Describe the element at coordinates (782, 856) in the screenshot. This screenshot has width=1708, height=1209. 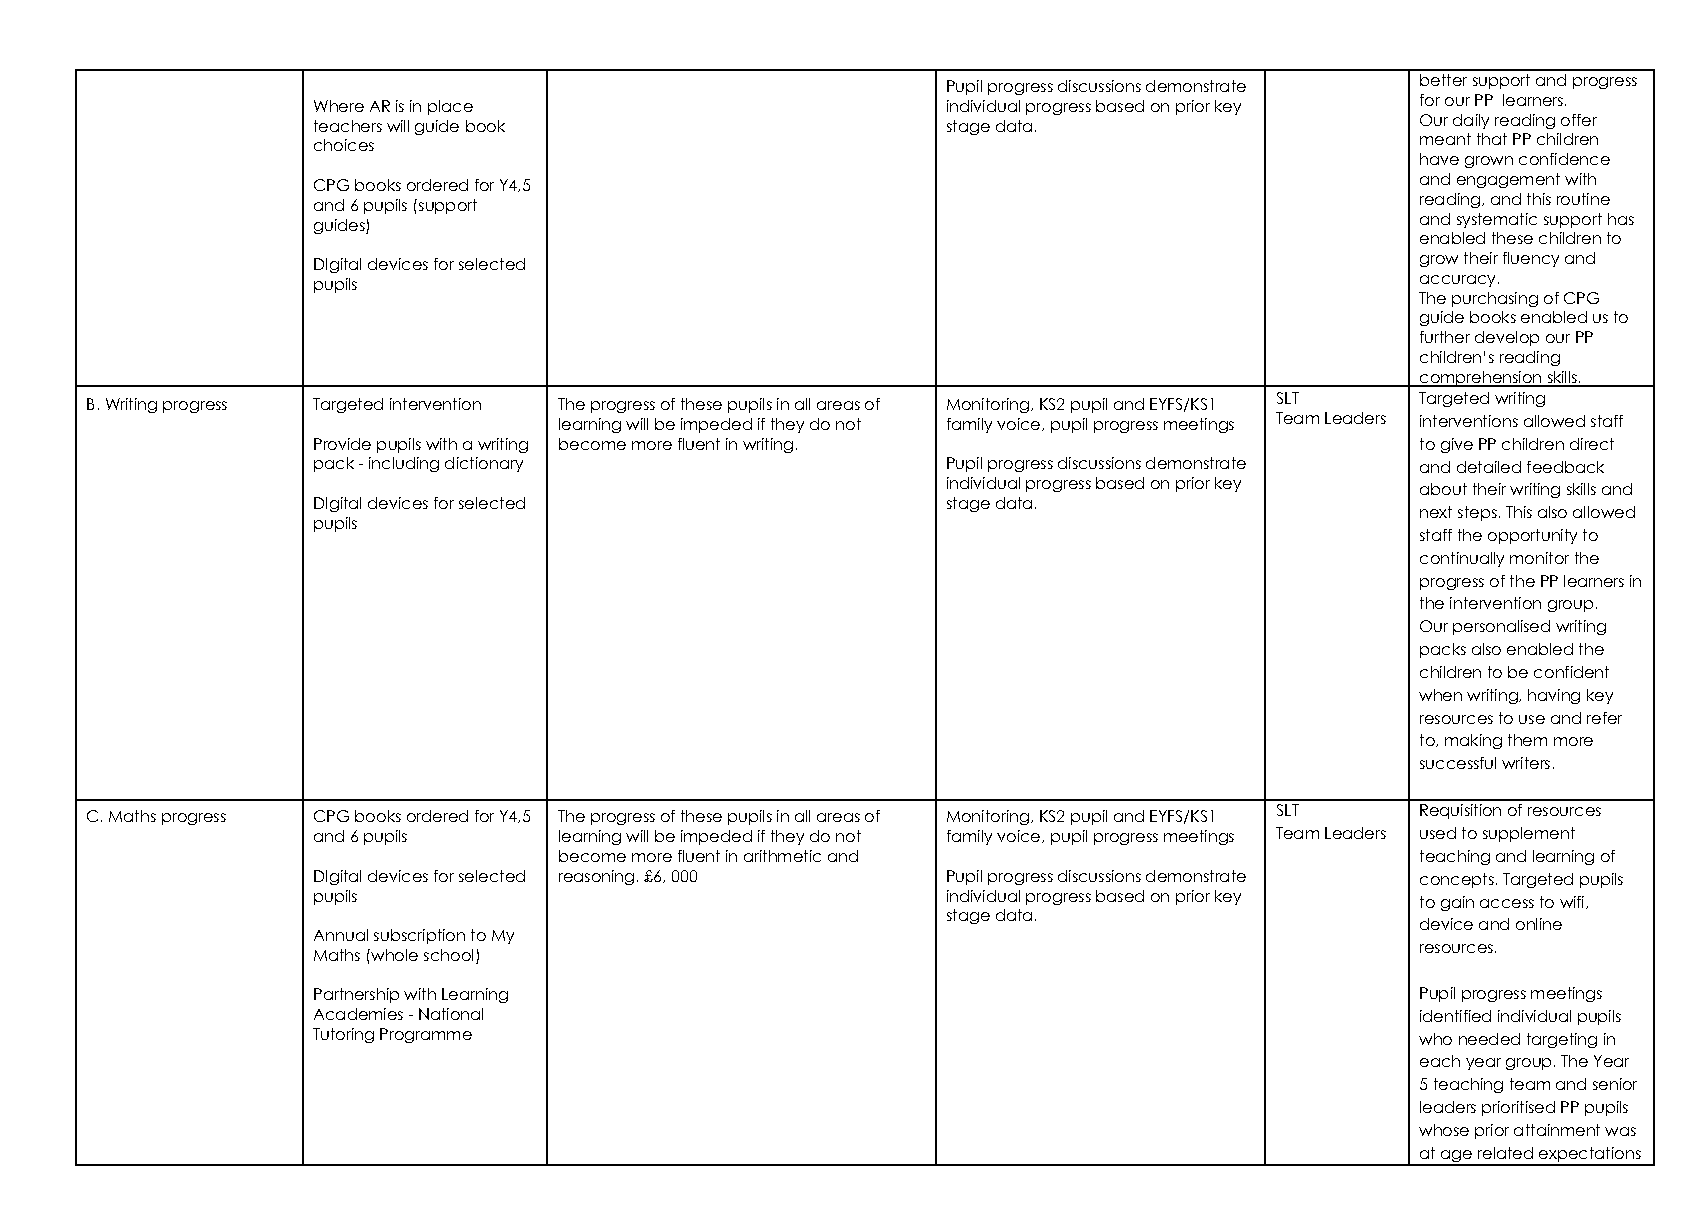
I see `arithmetic` at that location.
